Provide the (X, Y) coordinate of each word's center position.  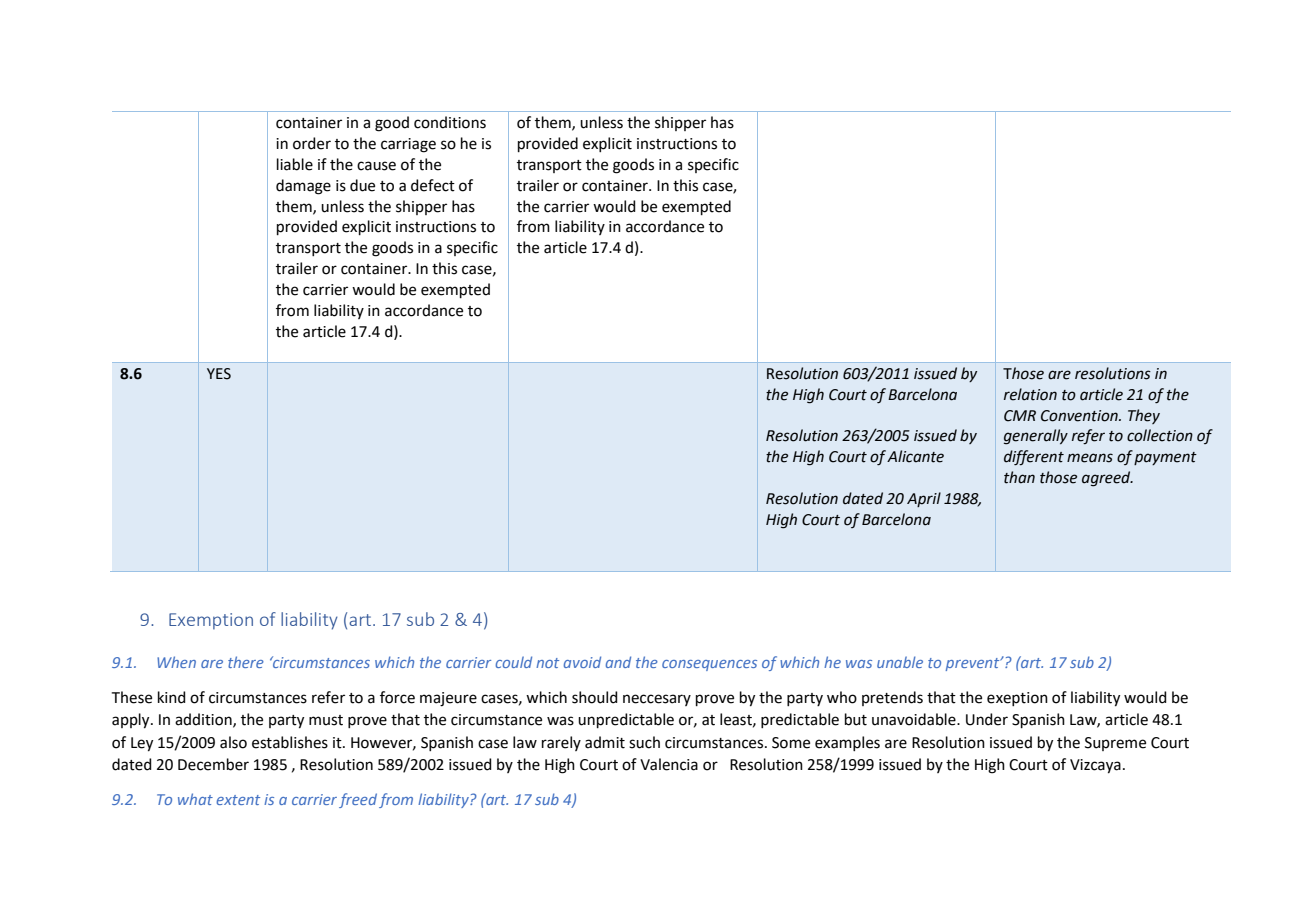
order (312, 143)
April (924, 499)
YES (219, 374)
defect (433, 185)
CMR (1020, 416)
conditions (450, 122)
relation (1030, 394)
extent (238, 800)
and (618, 662)
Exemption (211, 621)
